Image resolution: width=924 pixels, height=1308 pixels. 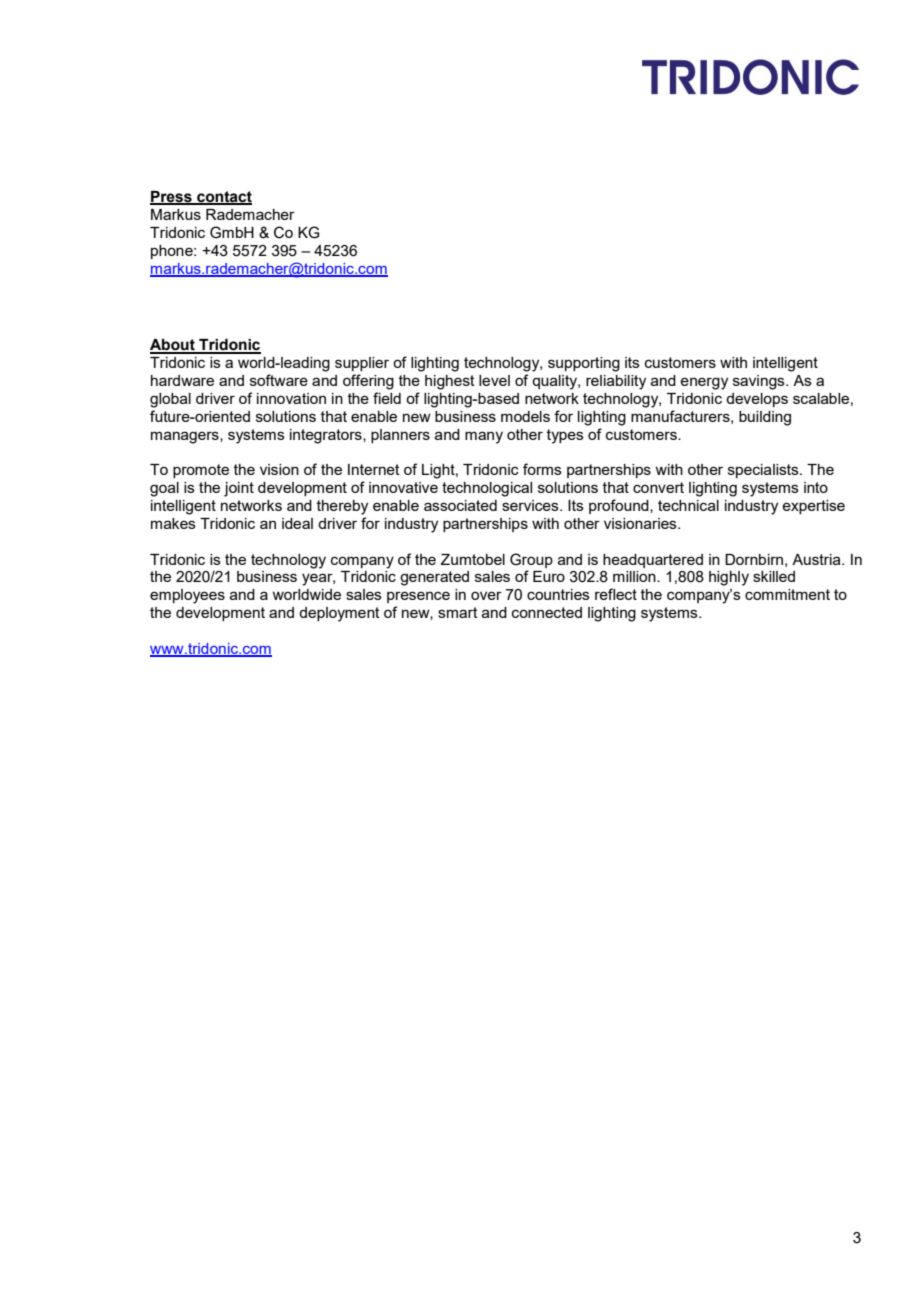 What do you see at coordinates (764, 471) in the image?
I see `specialists` at bounding box center [764, 471].
